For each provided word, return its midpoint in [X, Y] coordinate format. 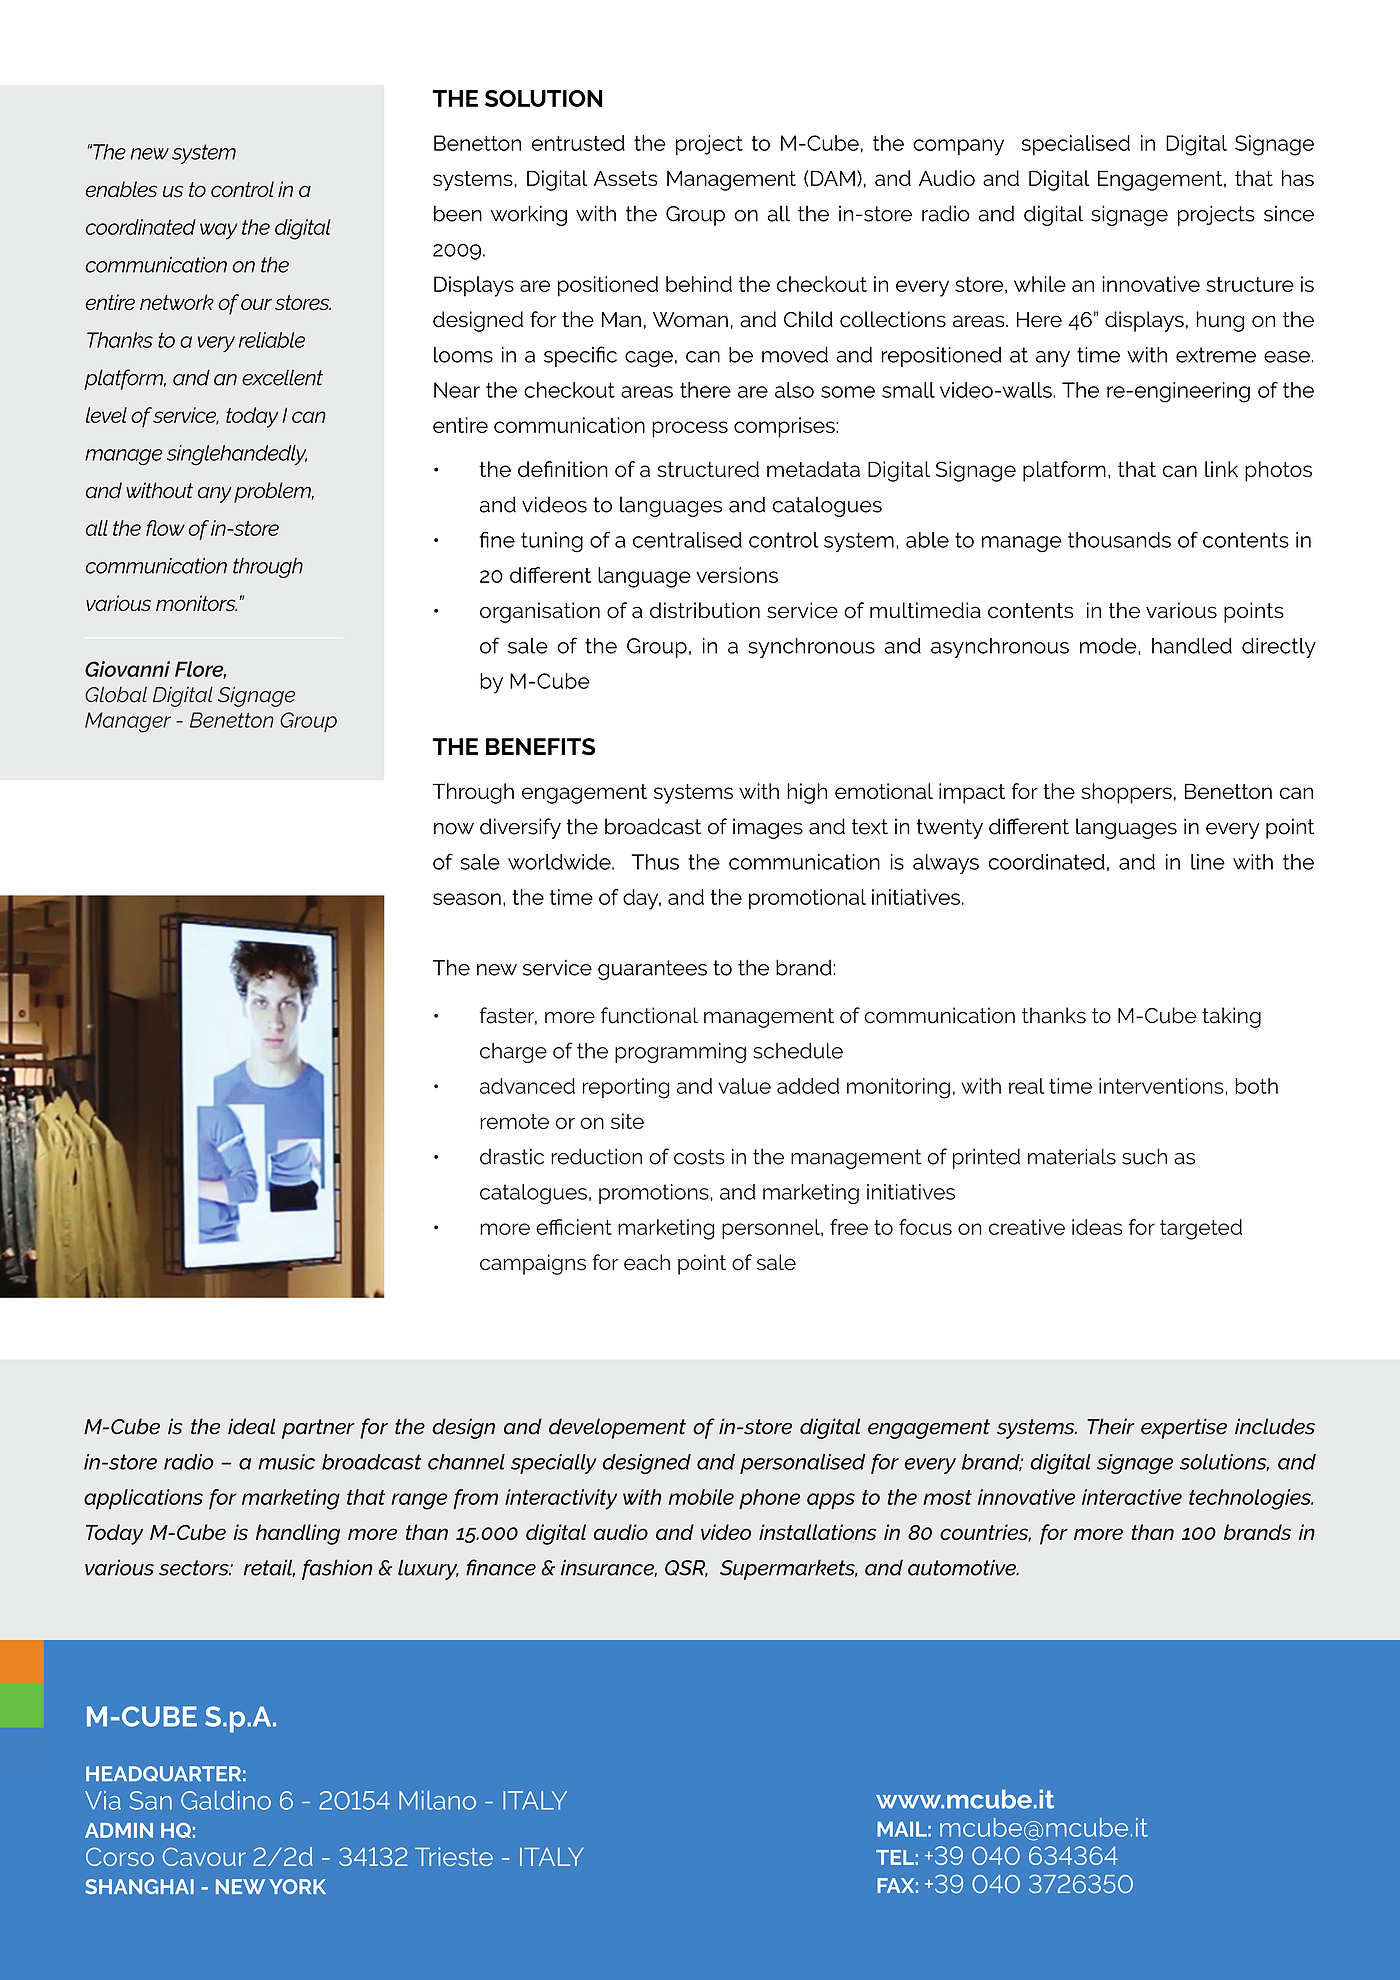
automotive [963, 1567]
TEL [895, 1857]
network [177, 302]
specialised [1076, 145]
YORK [297, 1886]
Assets [625, 178]
